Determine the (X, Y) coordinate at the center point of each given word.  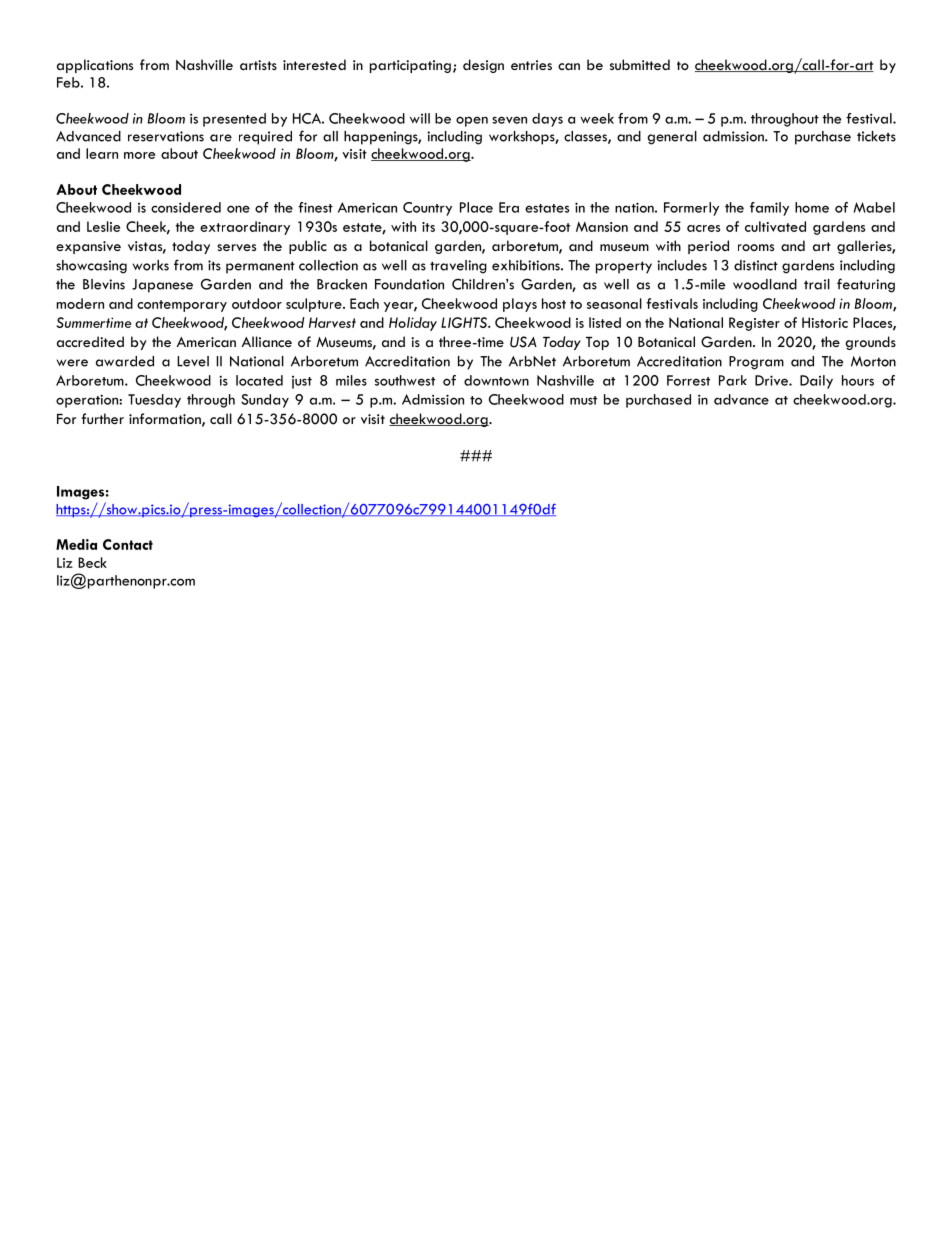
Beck (92, 562)
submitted (640, 64)
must (583, 400)
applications (95, 66)
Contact (128, 544)
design (483, 66)
